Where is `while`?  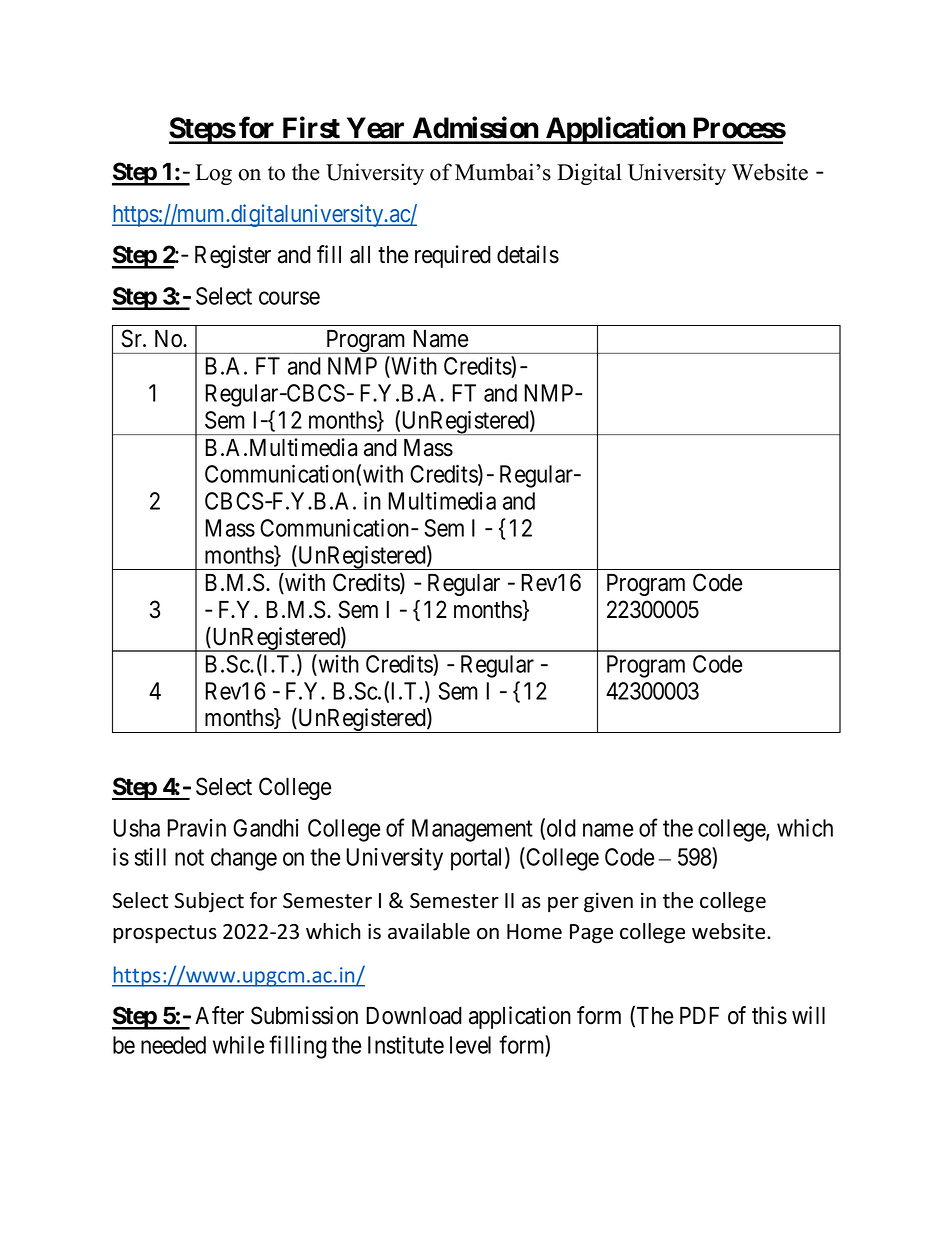 while is located at coordinates (238, 1045).
